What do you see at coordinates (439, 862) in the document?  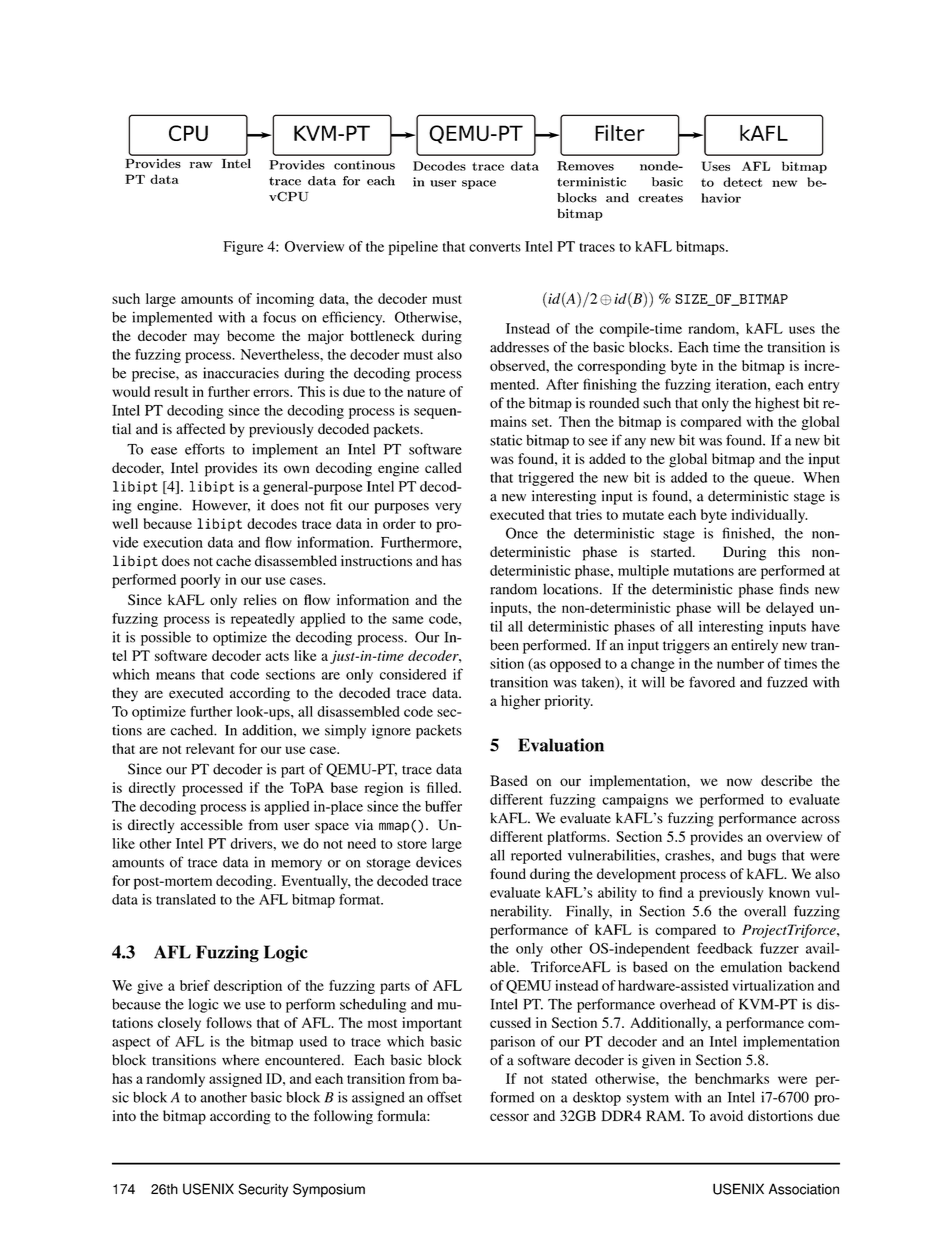 I see `devices` at bounding box center [439, 862].
